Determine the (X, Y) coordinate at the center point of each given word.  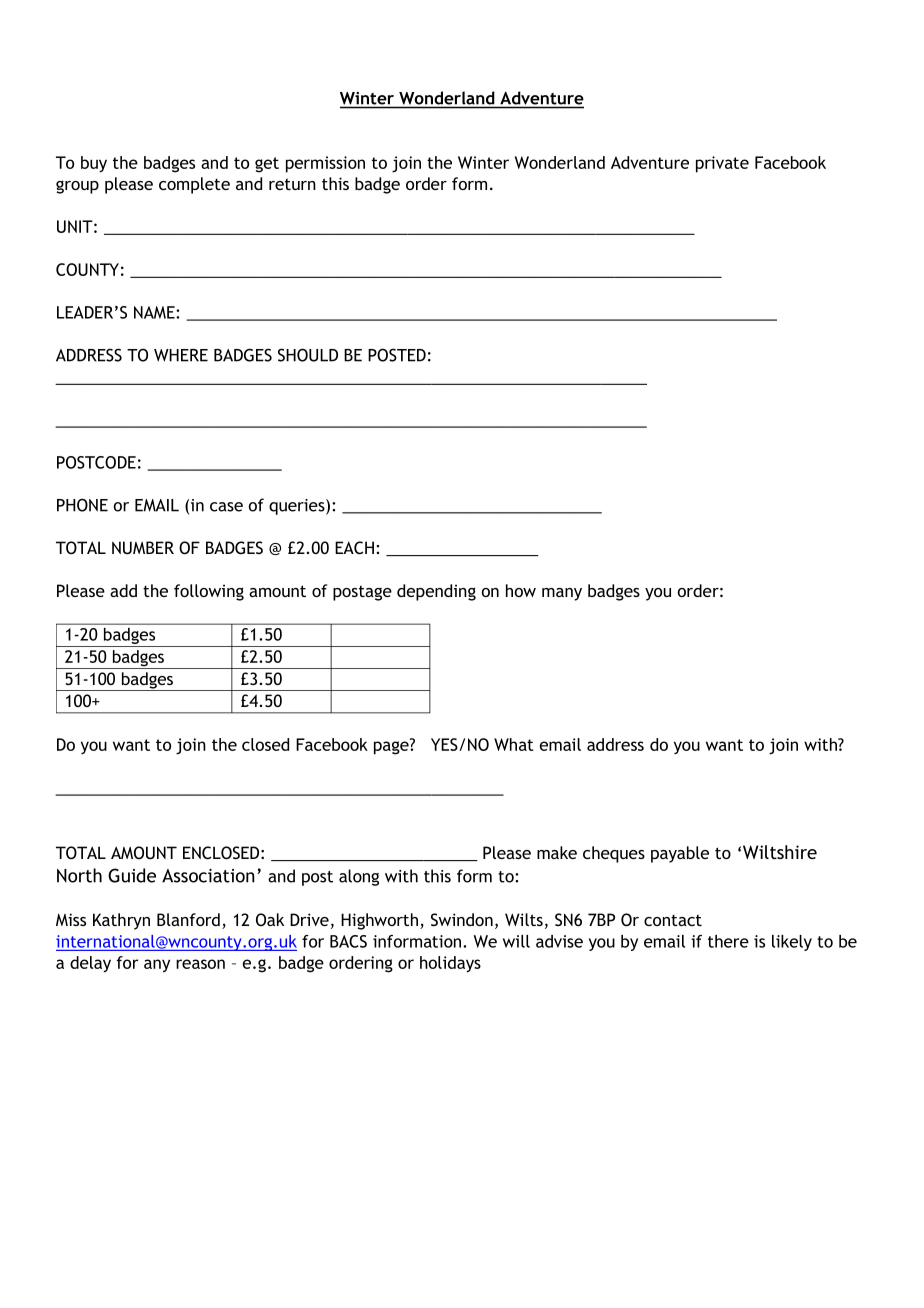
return (292, 184)
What (514, 744)
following (209, 592)
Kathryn (121, 921)
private (722, 164)
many (562, 594)
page (392, 747)
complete (194, 185)
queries (298, 507)
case (226, 507)
